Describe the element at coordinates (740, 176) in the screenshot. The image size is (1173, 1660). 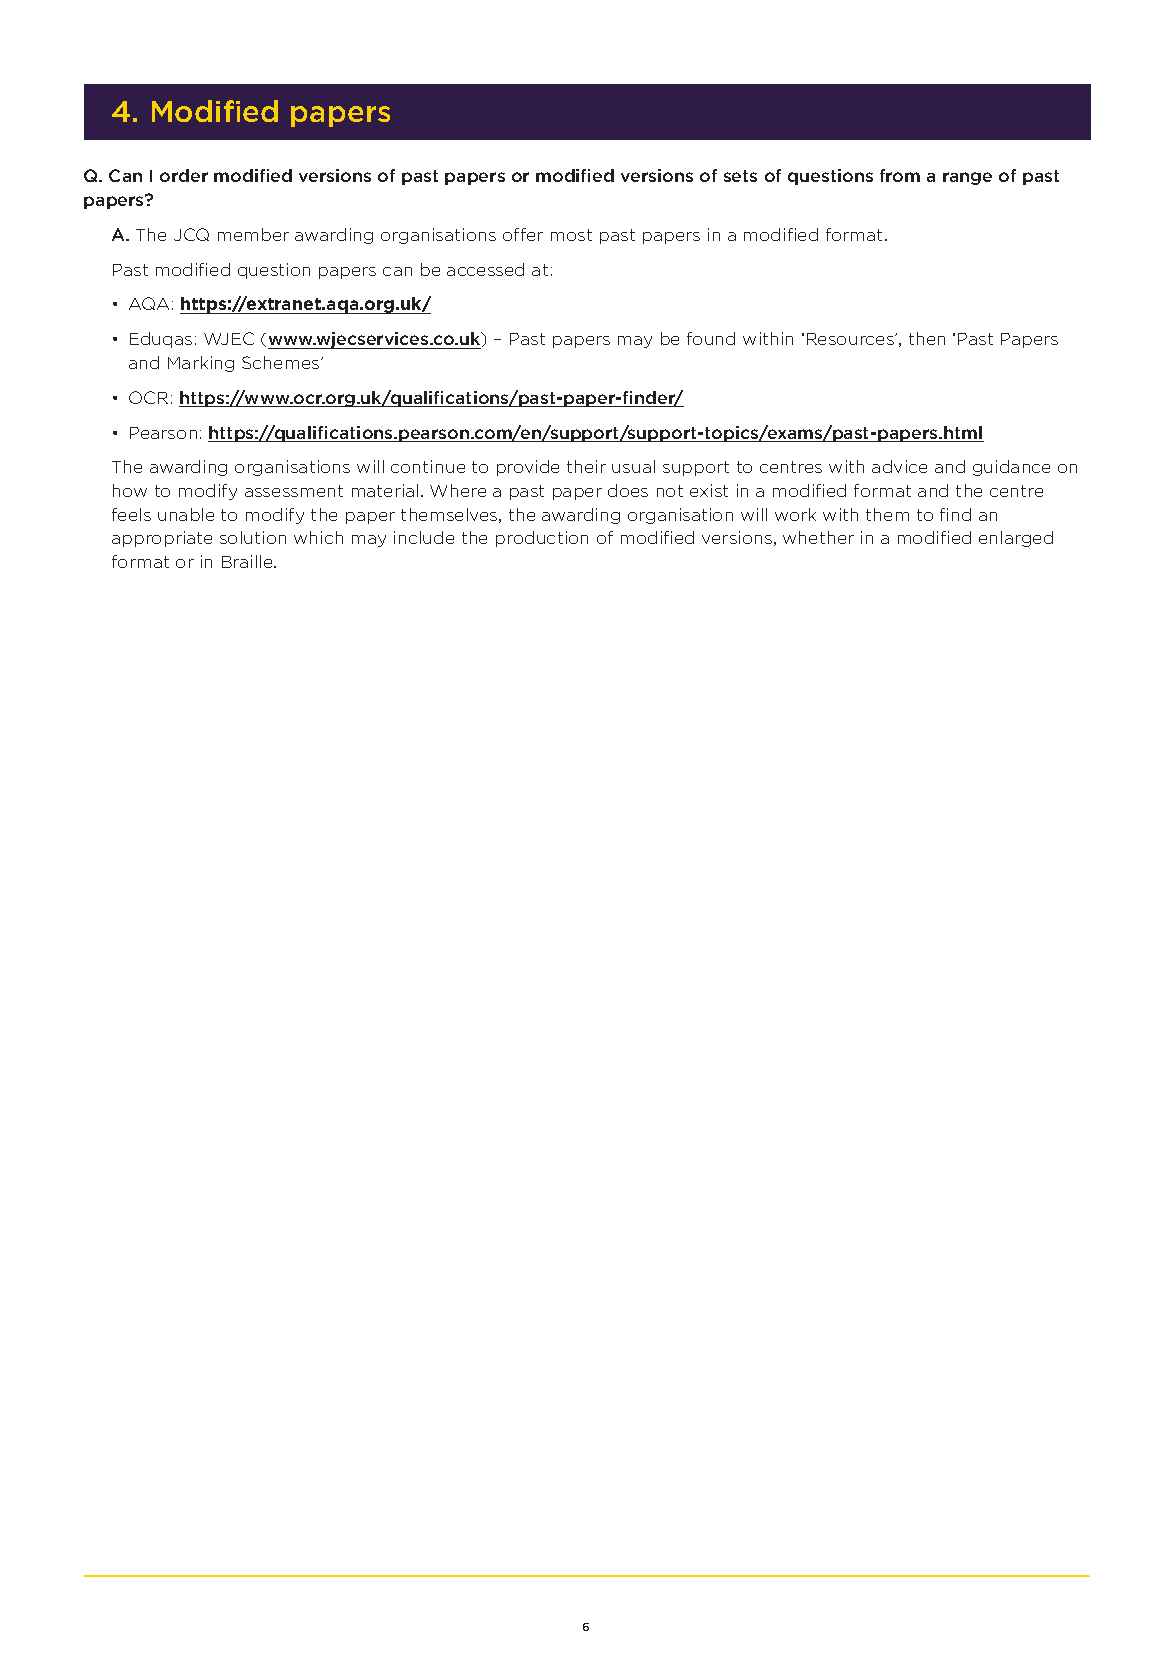
I see `sets` at that location.
